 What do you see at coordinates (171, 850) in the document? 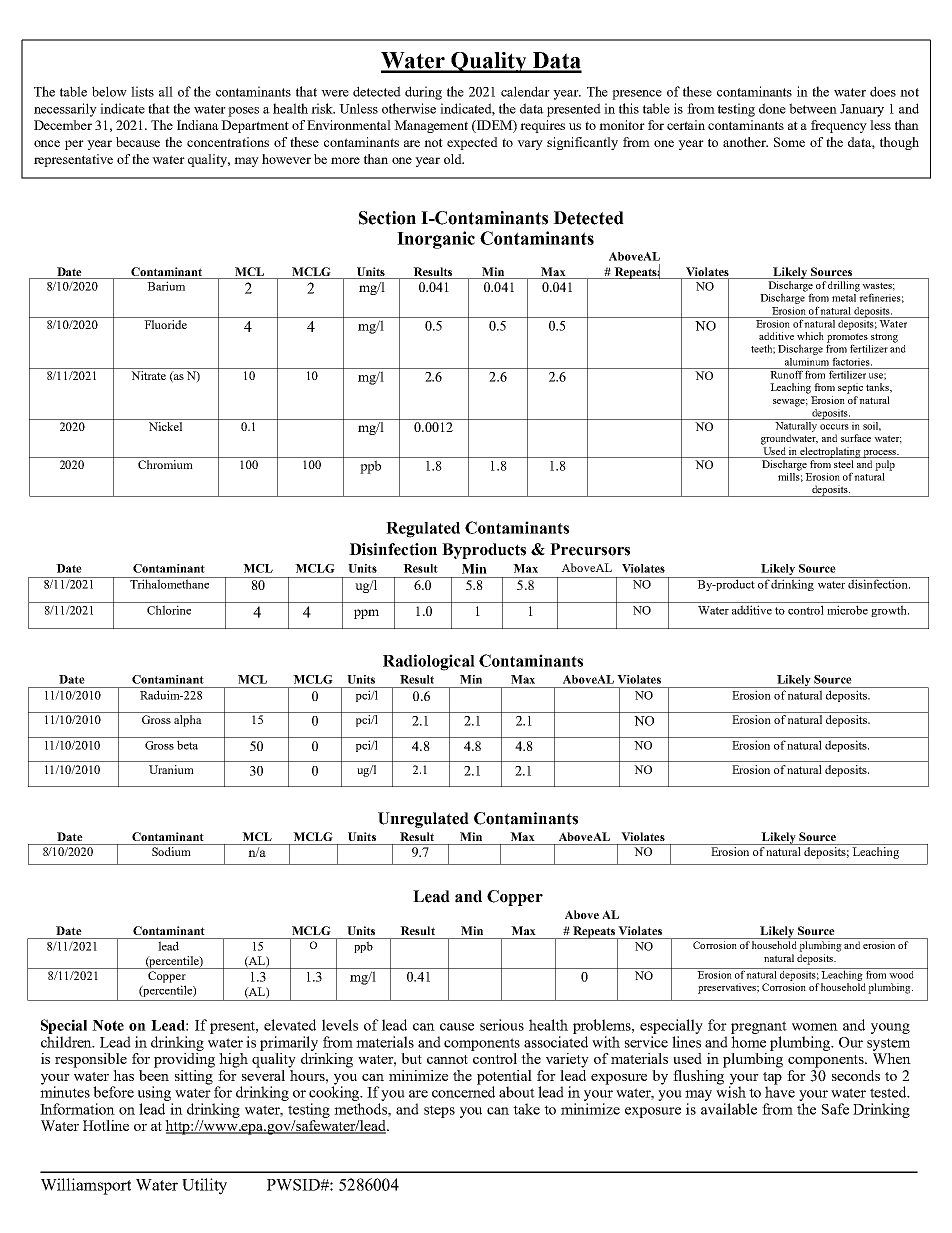
I see `Sodium` at bounding box center [171, 850].
